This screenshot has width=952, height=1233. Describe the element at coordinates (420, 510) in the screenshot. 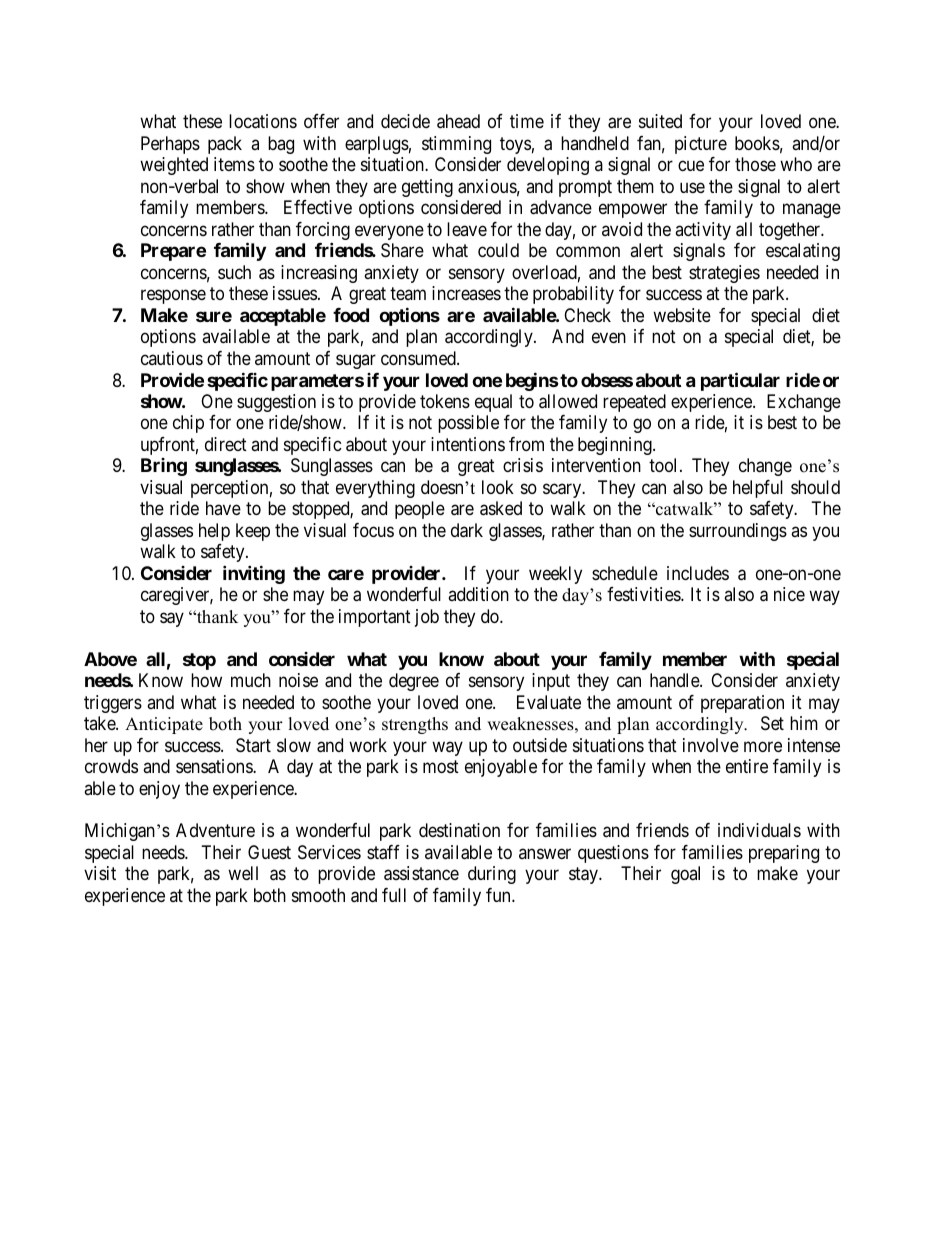

I see `people` at that location.
